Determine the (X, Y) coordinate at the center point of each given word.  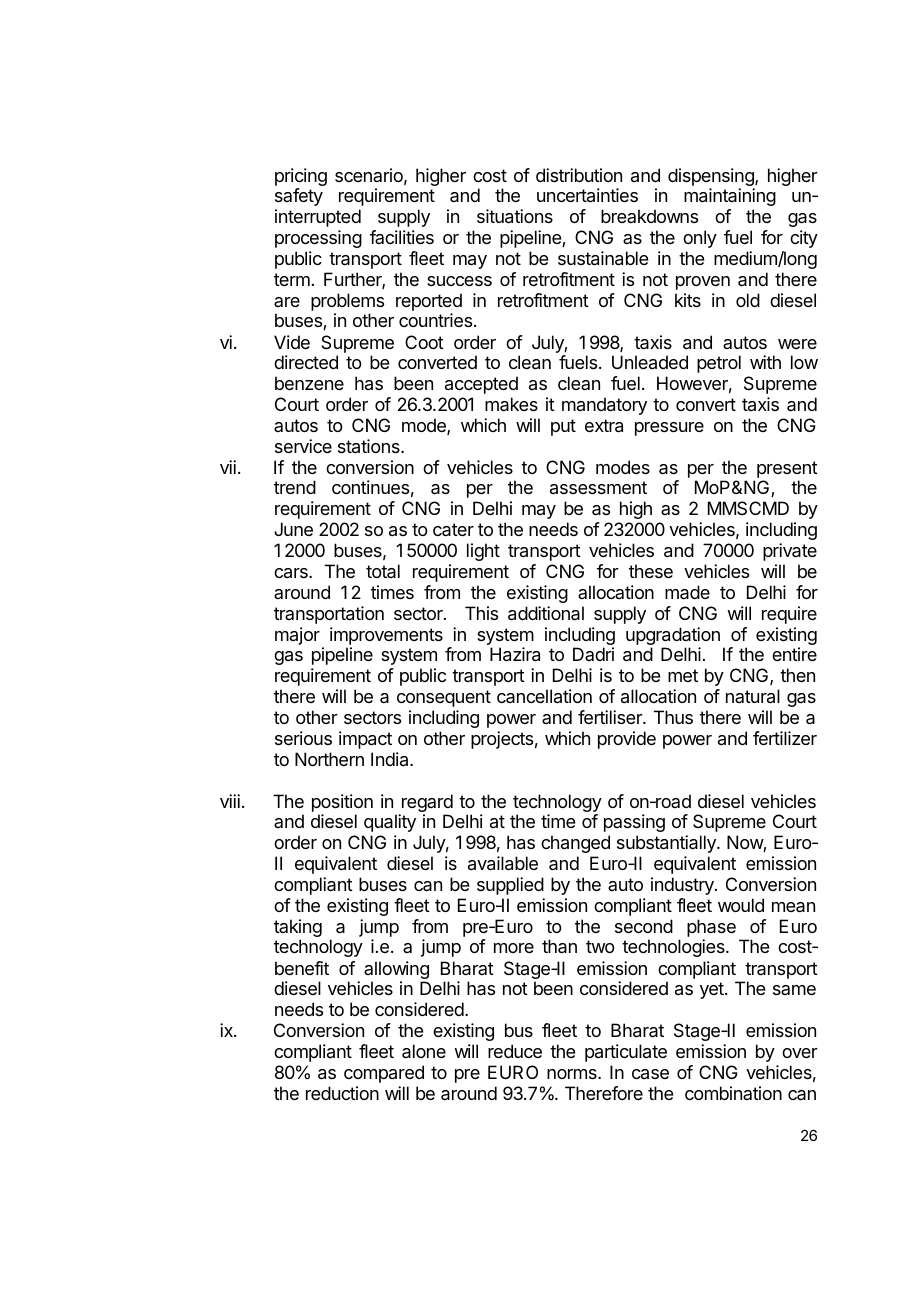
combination (733, 1093)
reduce (515, 1051)
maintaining (730, 197)
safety (299, 197)
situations (515, 216)
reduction (342, 1093)
